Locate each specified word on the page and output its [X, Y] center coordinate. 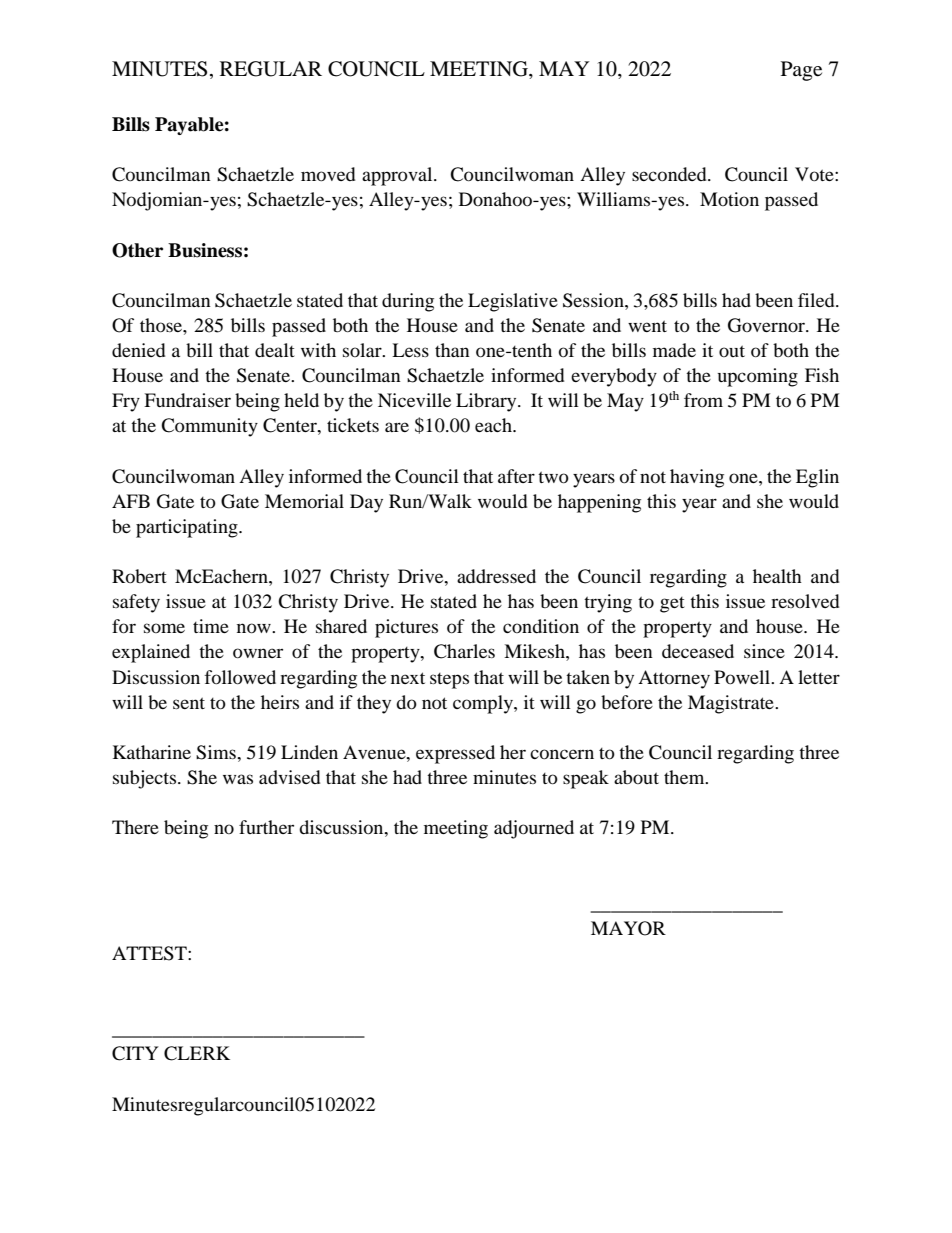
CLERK [197, 1053]
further [266, 827]
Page [801, 71]
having [697, 478]
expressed [455, 754]
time [211, 626]
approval [398, 176]
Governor [767, 325]
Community [209, 427]
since [764, 651]
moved [328, 174]
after [516, 476]
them [685, 777]
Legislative [513, 302]
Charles [464, 651]
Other [137, 250]
